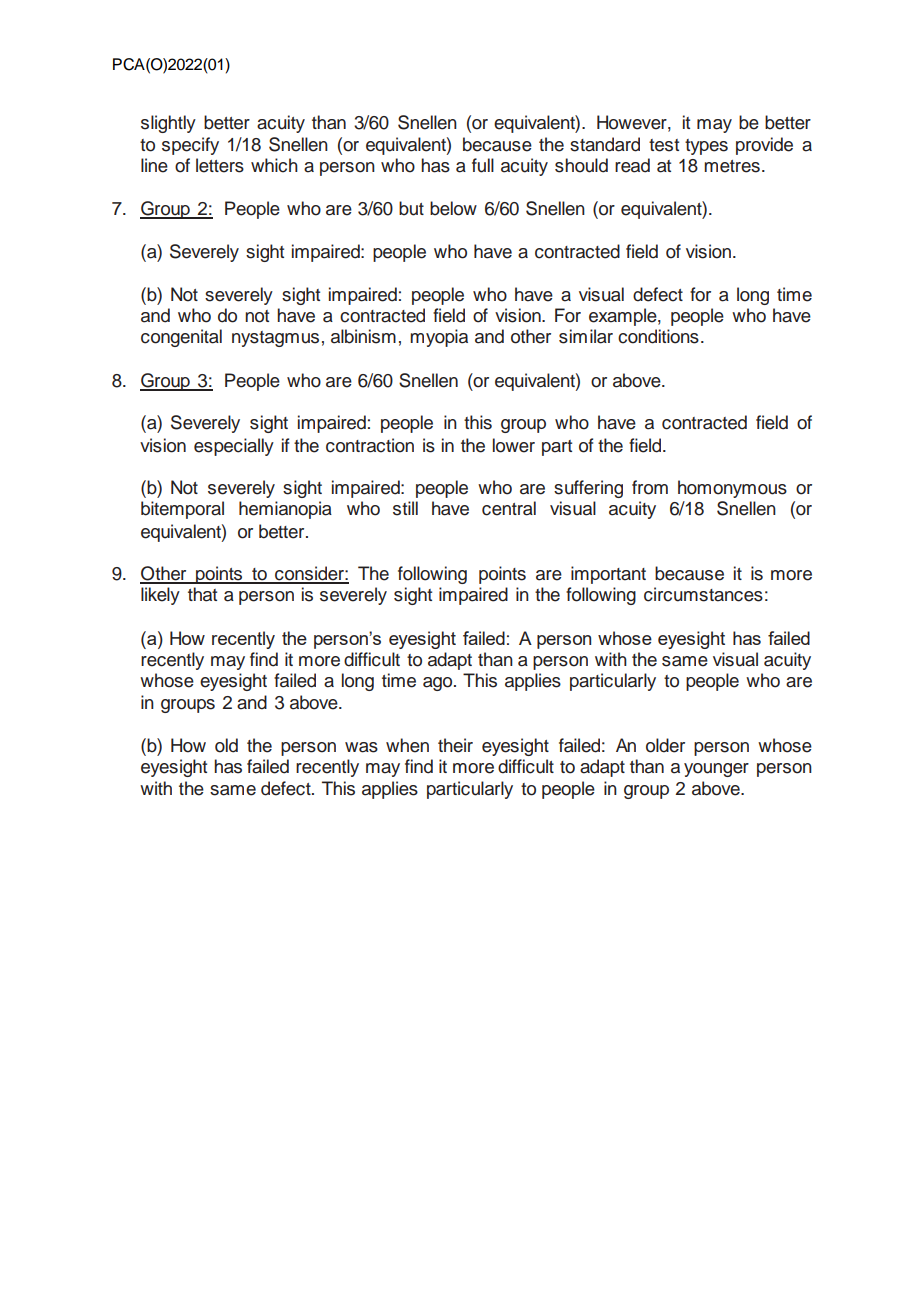 The width and height of the image is (924, 1308). Describe the element at coordinates (361, 747) in the image. I see `was` at that location.
